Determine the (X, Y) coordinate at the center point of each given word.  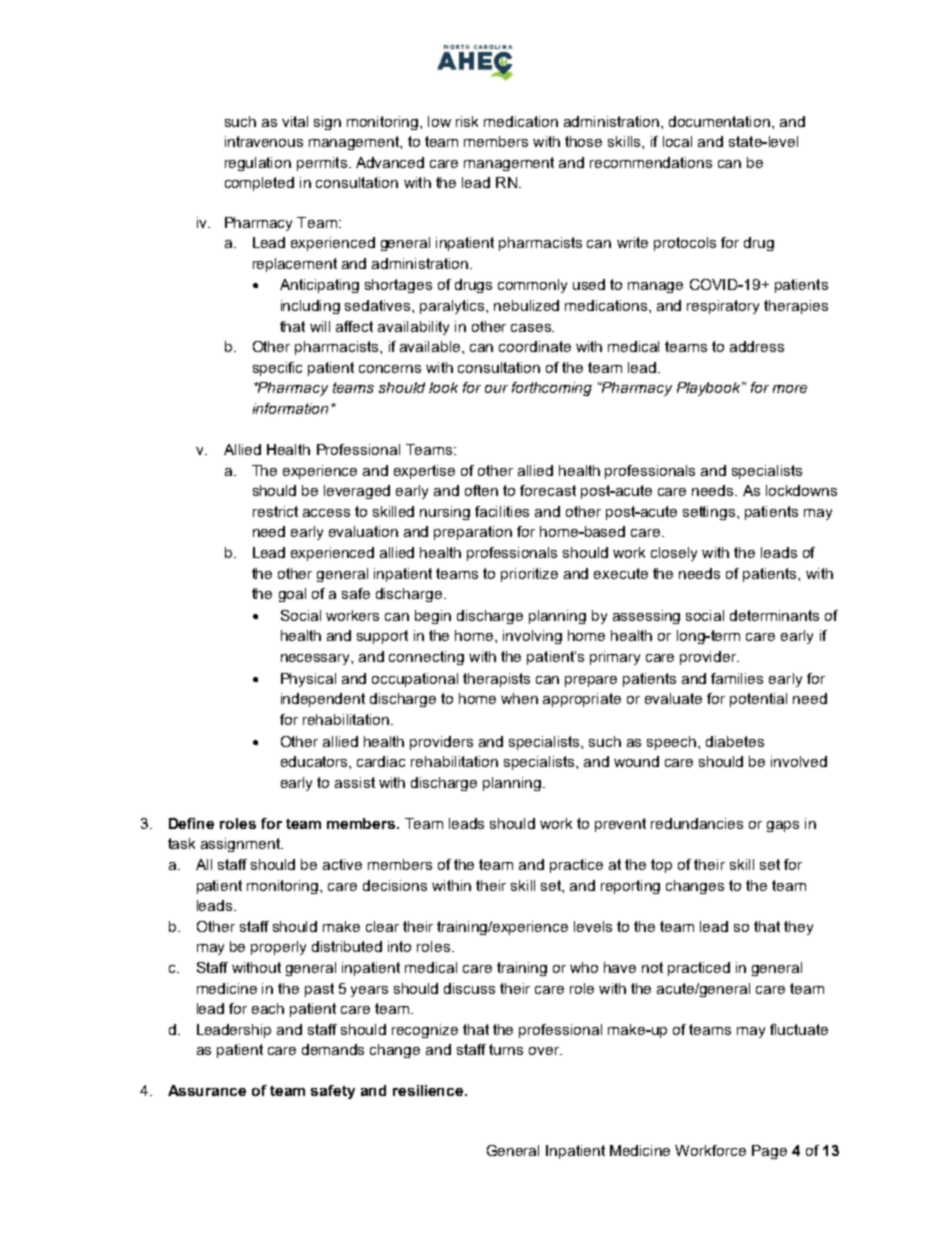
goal (292, 595)
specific (277, 369)
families (737, 678)
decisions (395, 885)
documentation (719, 121)
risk (467, 121)
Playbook (710, 389)
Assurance (207, 1090)
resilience (429, 1090)
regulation (258, 164)
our (496, 389)
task (181, 843)
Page (769, 1152)
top (661, 866)
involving (532, 637)
